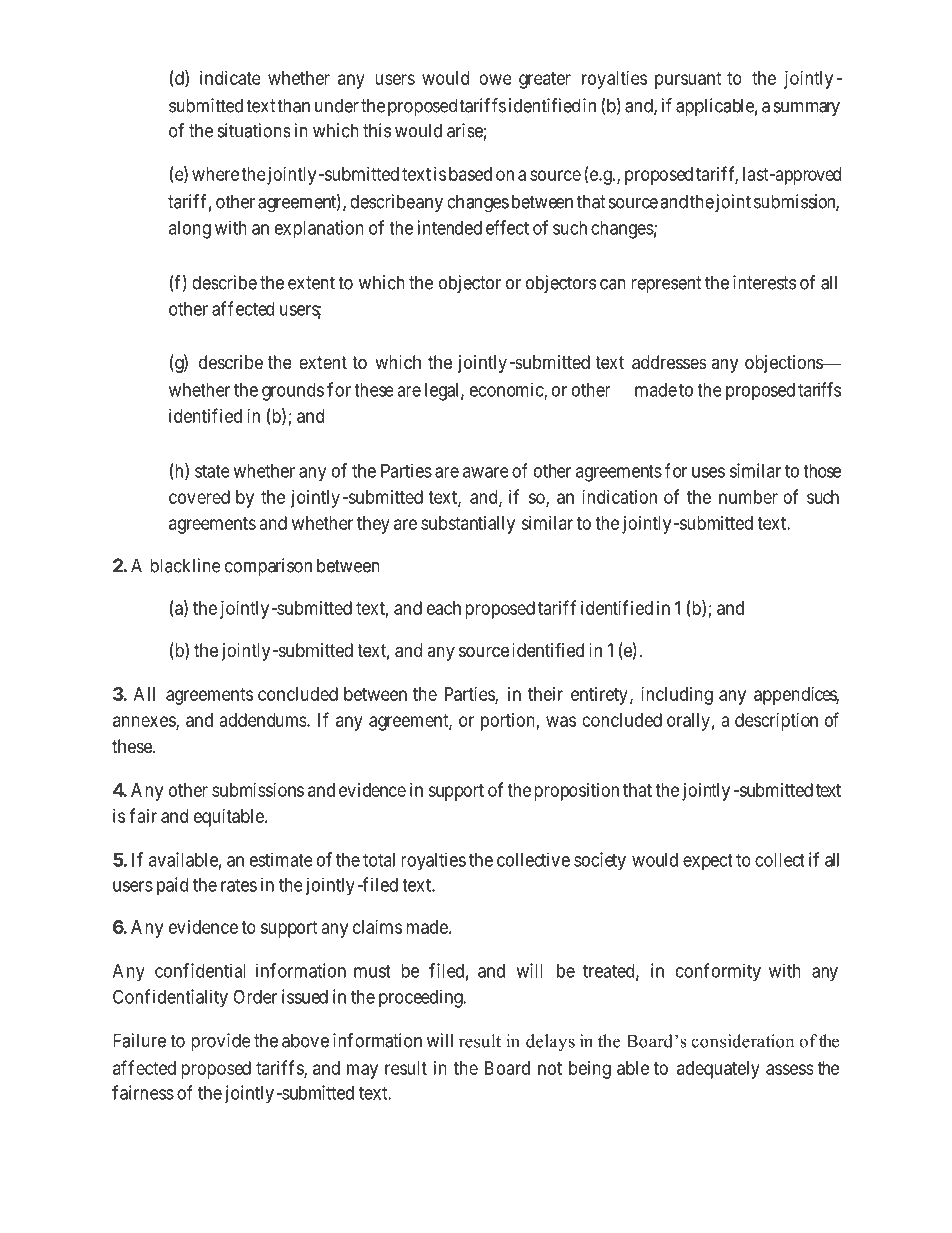 This page has width=952, height=1233. Describe the element at coordinates (221, 1042) in the page. I see `provide` at that location.
